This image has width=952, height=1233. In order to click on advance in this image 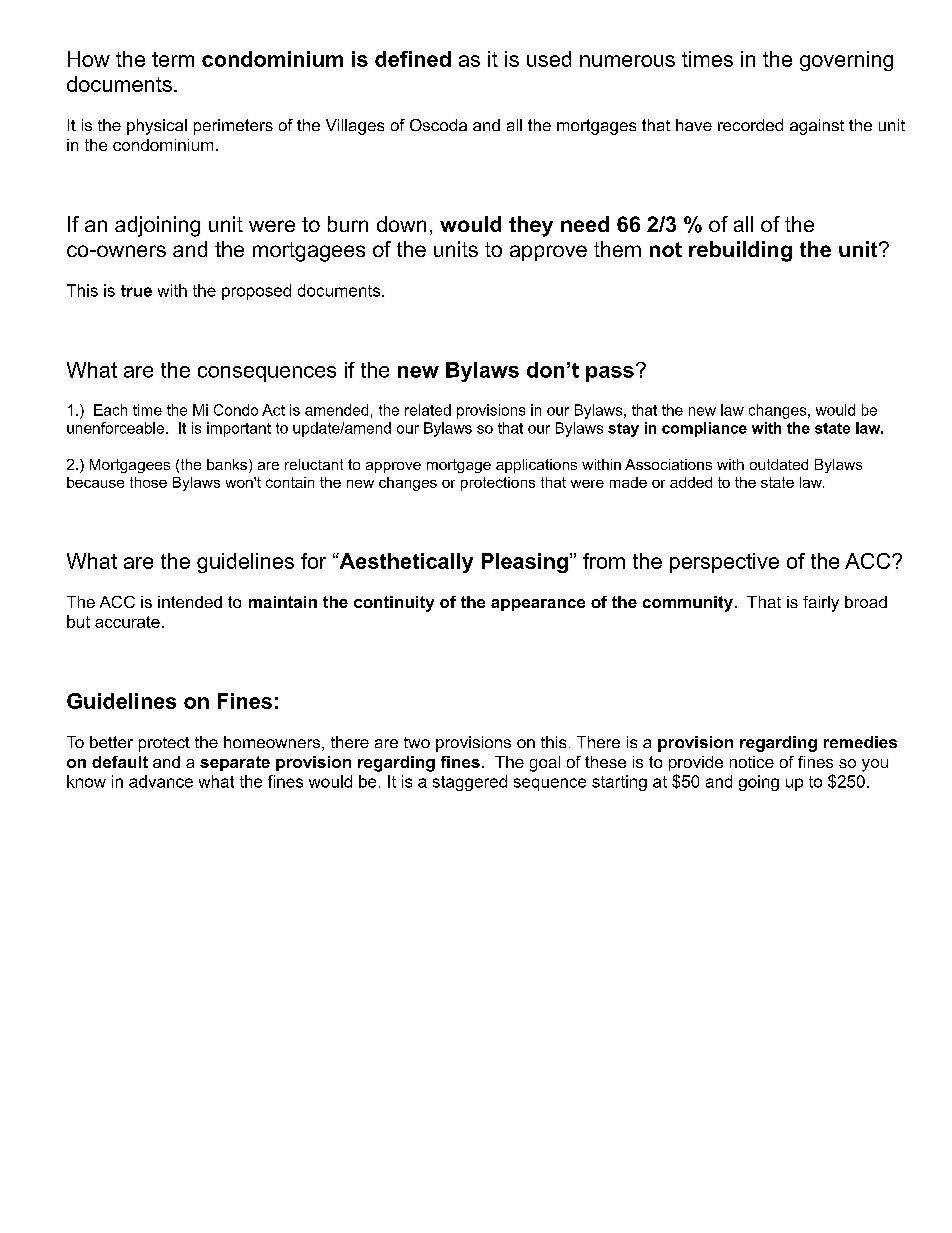, I will do `click(161, 781)`.
